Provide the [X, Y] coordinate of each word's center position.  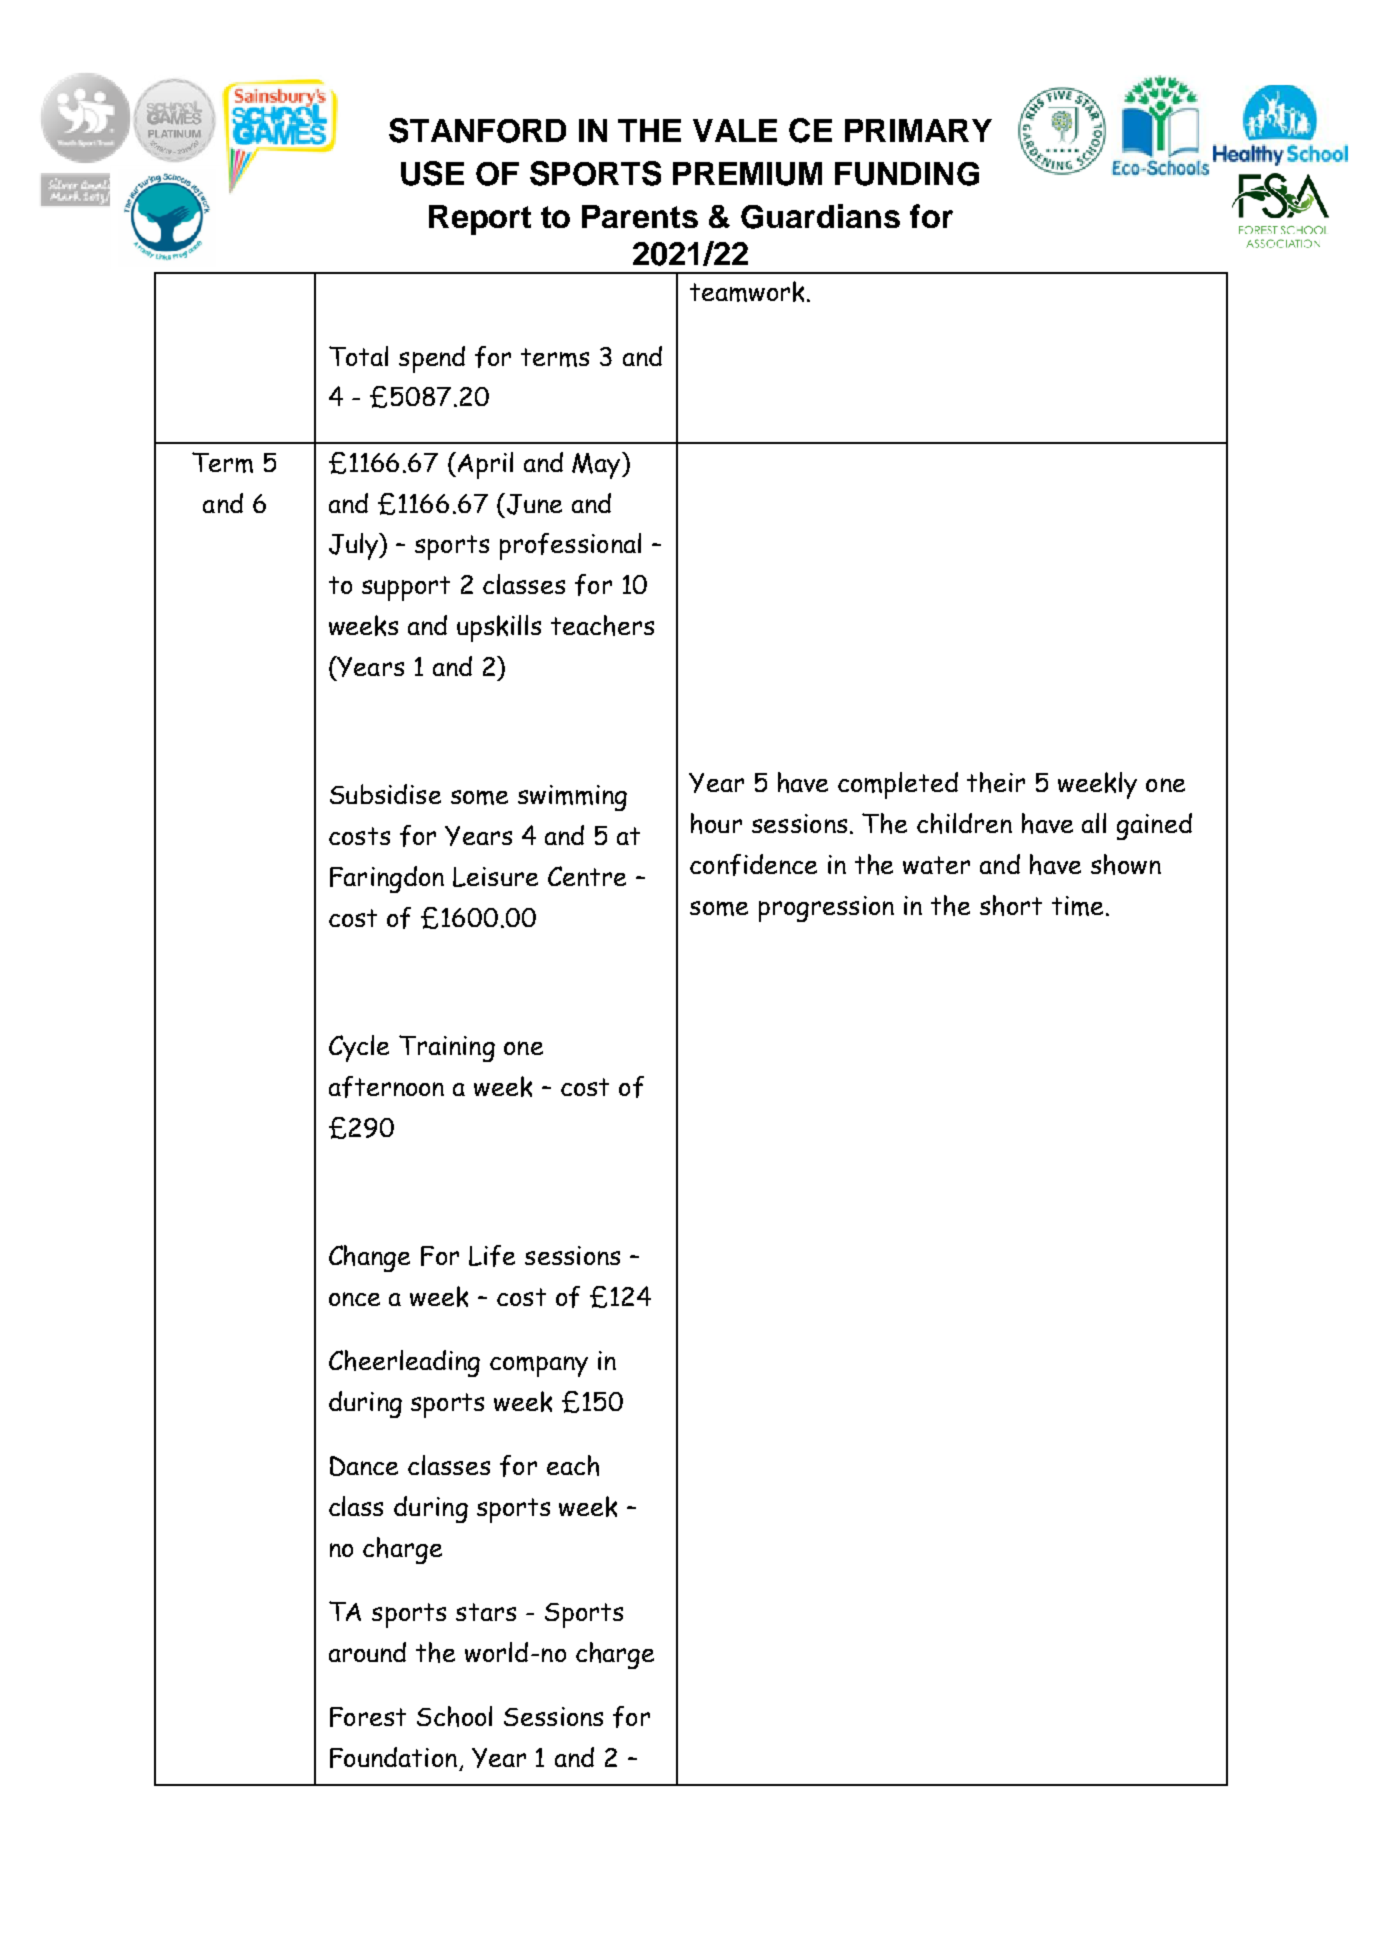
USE [432, 173]
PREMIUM [747, 174]
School [454, 1716]
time [1077, 906]
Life [492, 1256]
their [996, 782]
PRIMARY [918, 130]
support [406, 588]
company [539, 1366]
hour [716, 823]
